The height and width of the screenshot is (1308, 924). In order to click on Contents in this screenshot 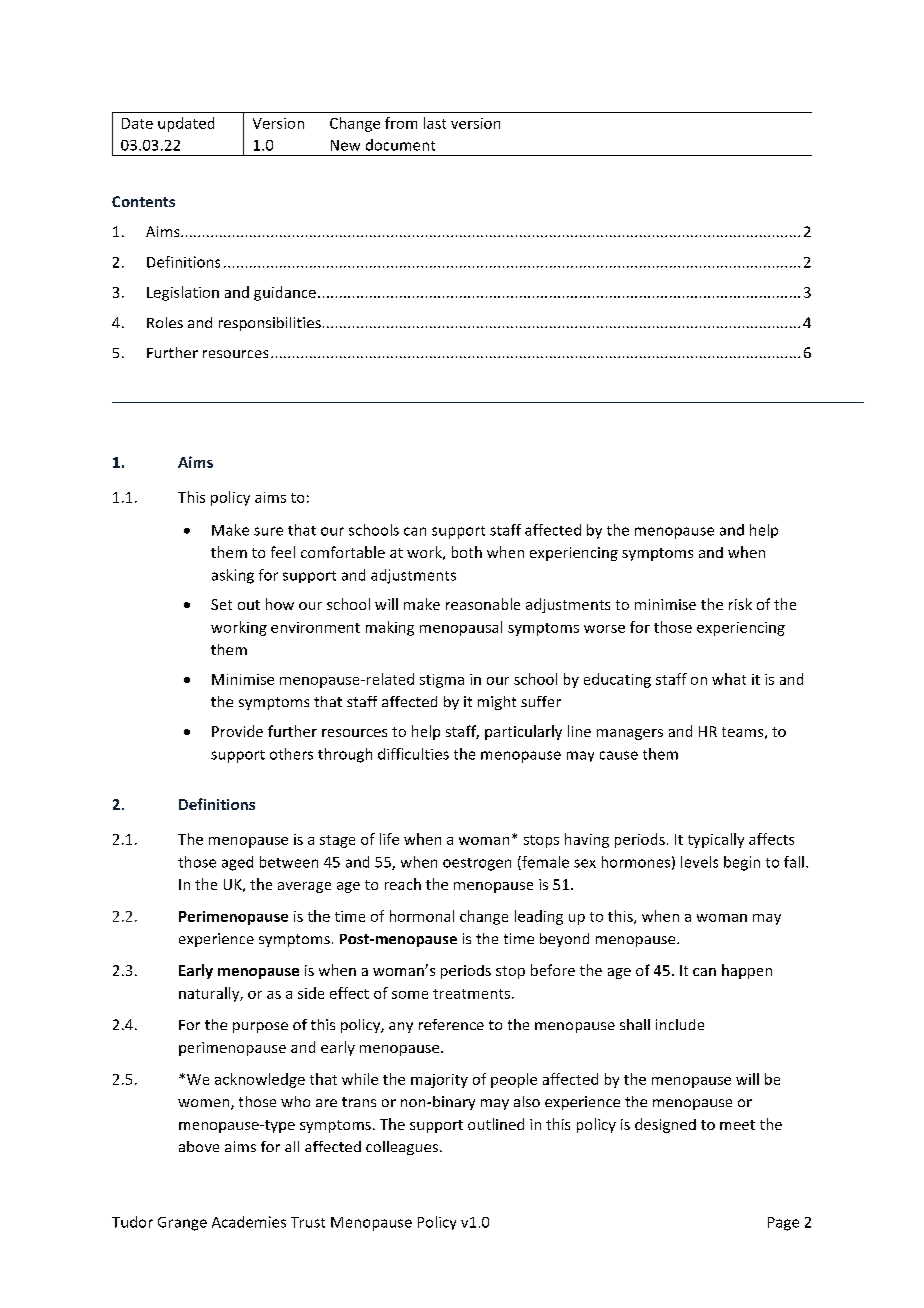, I will do `click(143, 201)`.
